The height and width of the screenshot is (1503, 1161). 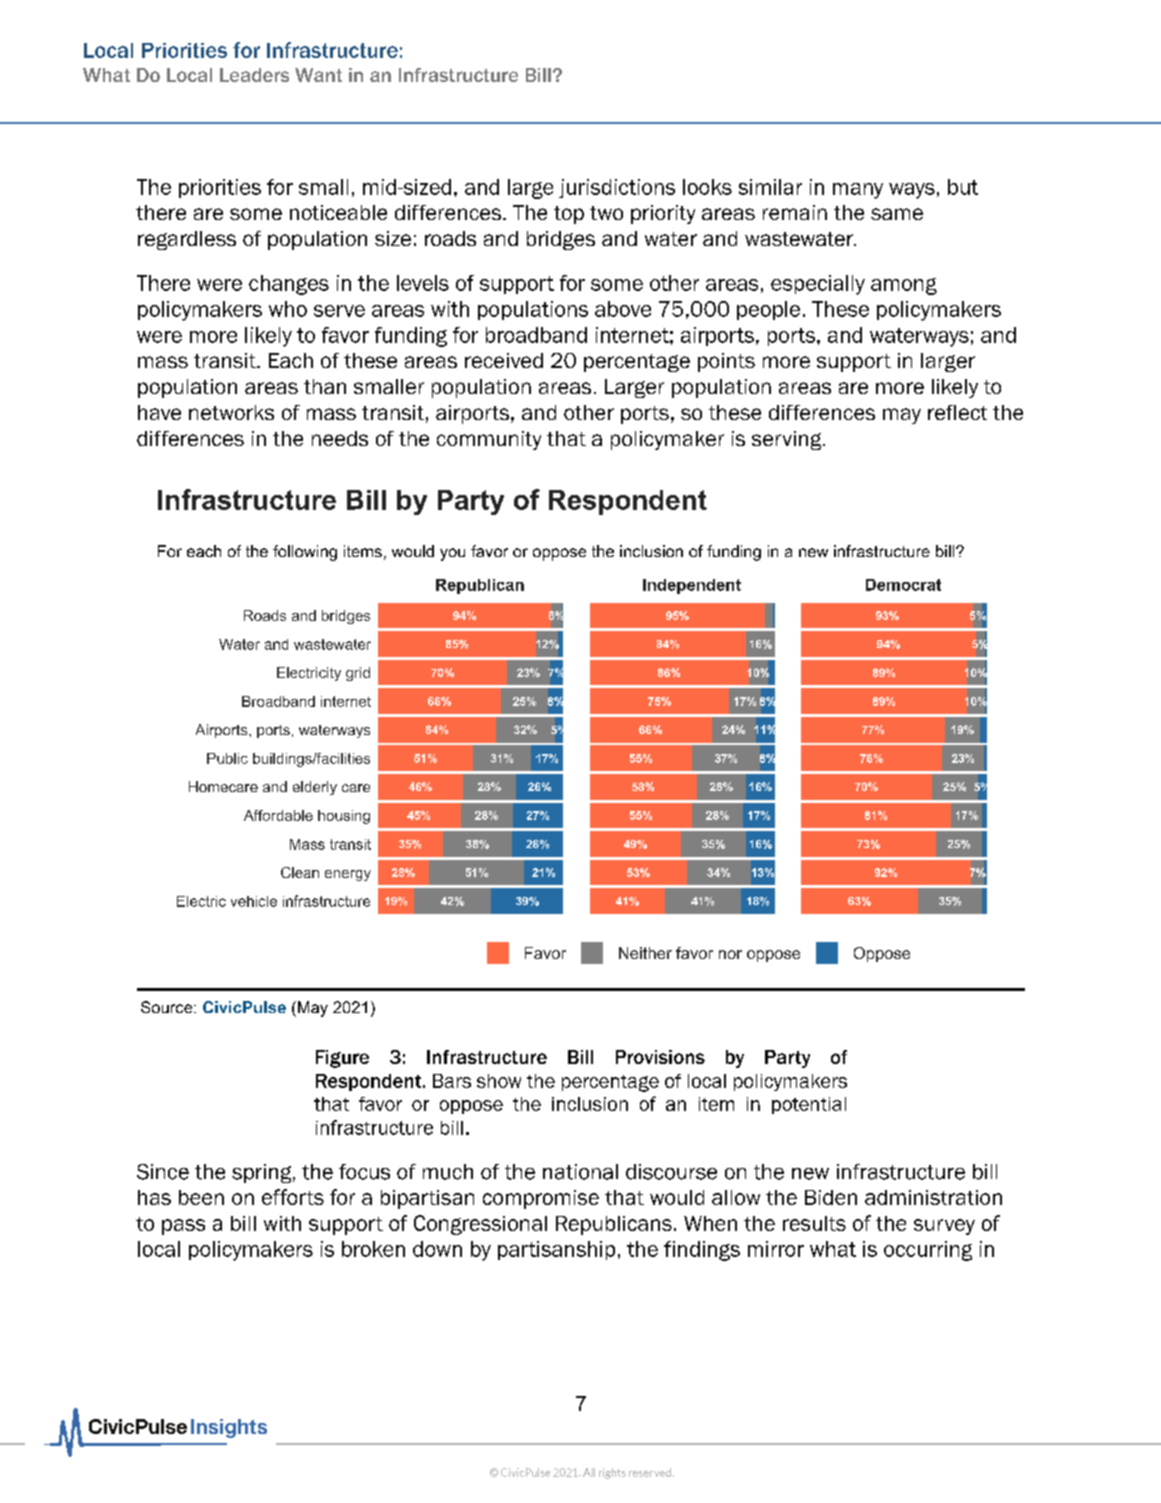 I want to click on Figure, so click(x=342, y=1059).
